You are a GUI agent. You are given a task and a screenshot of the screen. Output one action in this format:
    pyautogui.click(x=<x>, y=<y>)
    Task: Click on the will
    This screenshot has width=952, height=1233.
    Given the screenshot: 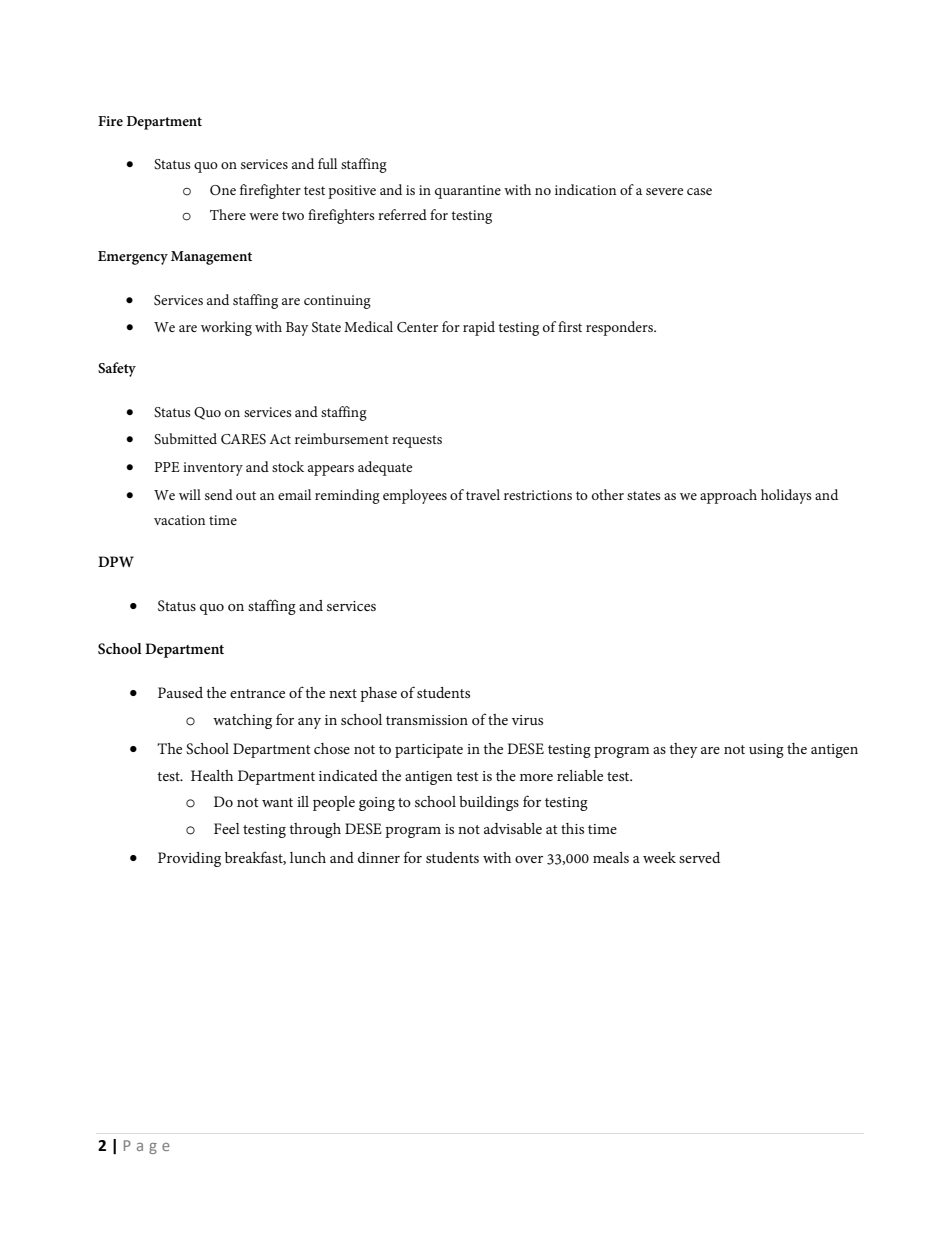 What is the action you would take?
    pyautogui.click(x=190, y=494)
